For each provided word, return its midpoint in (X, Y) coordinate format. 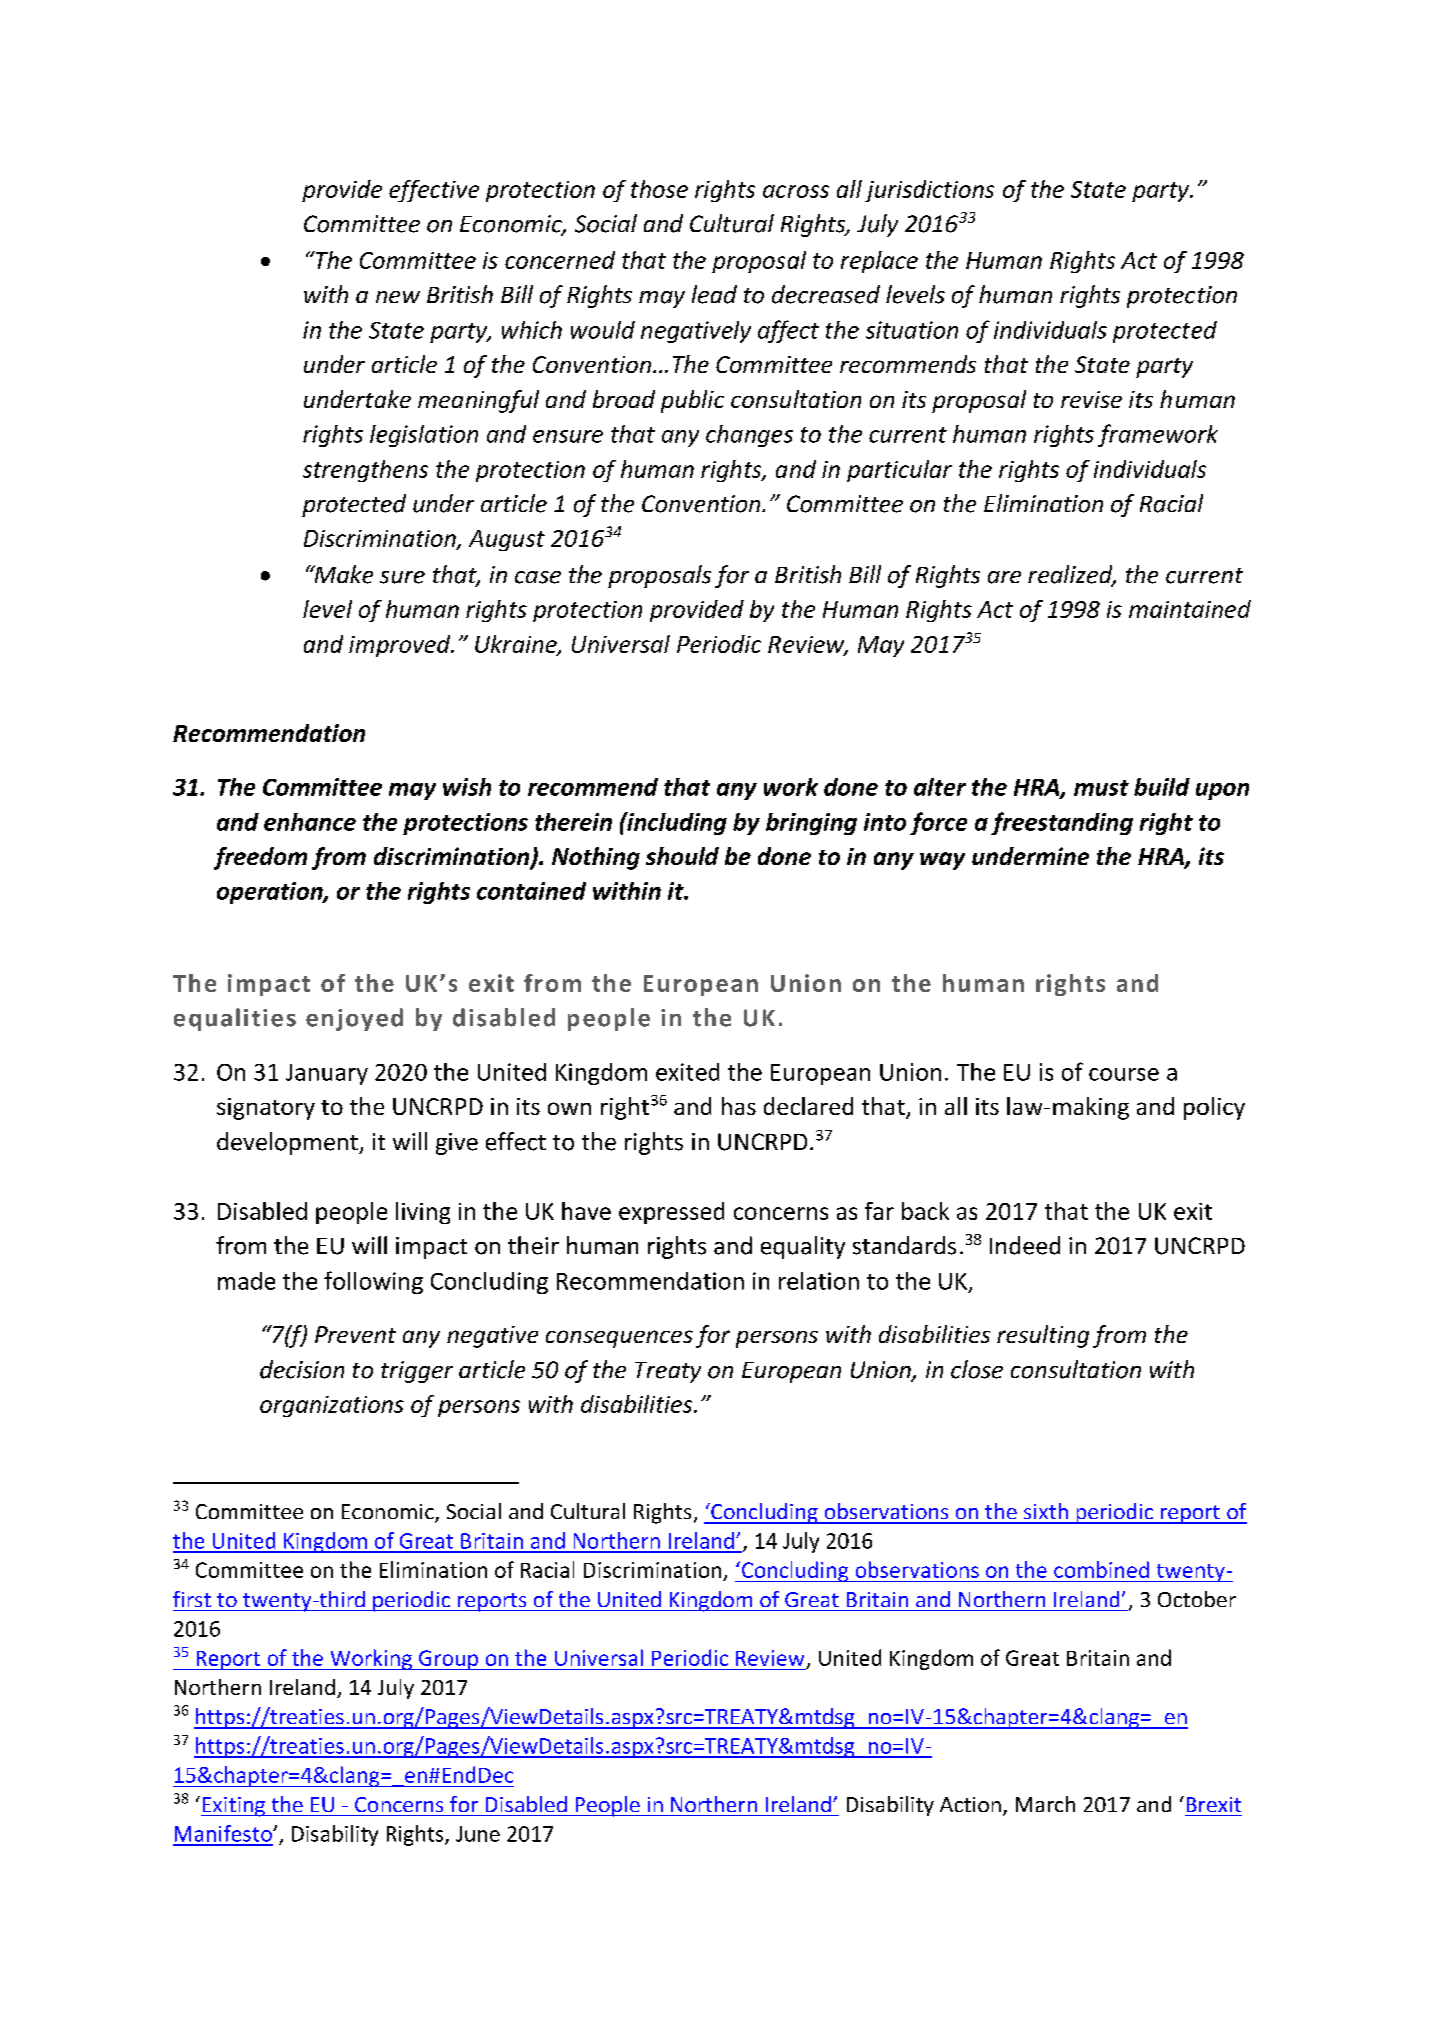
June (478, 1834)
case (538, 577)
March (1045, 1804)
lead (714, 294)
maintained (1190, 609)
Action (970, 1804)
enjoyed (354, 1019)
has (739, 1106)
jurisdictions (929, 191)
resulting (1043, 1336)
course (1124, 1074)
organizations (332, 1406)
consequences (619, 1339)
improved (401, 646)
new (398, 297)
